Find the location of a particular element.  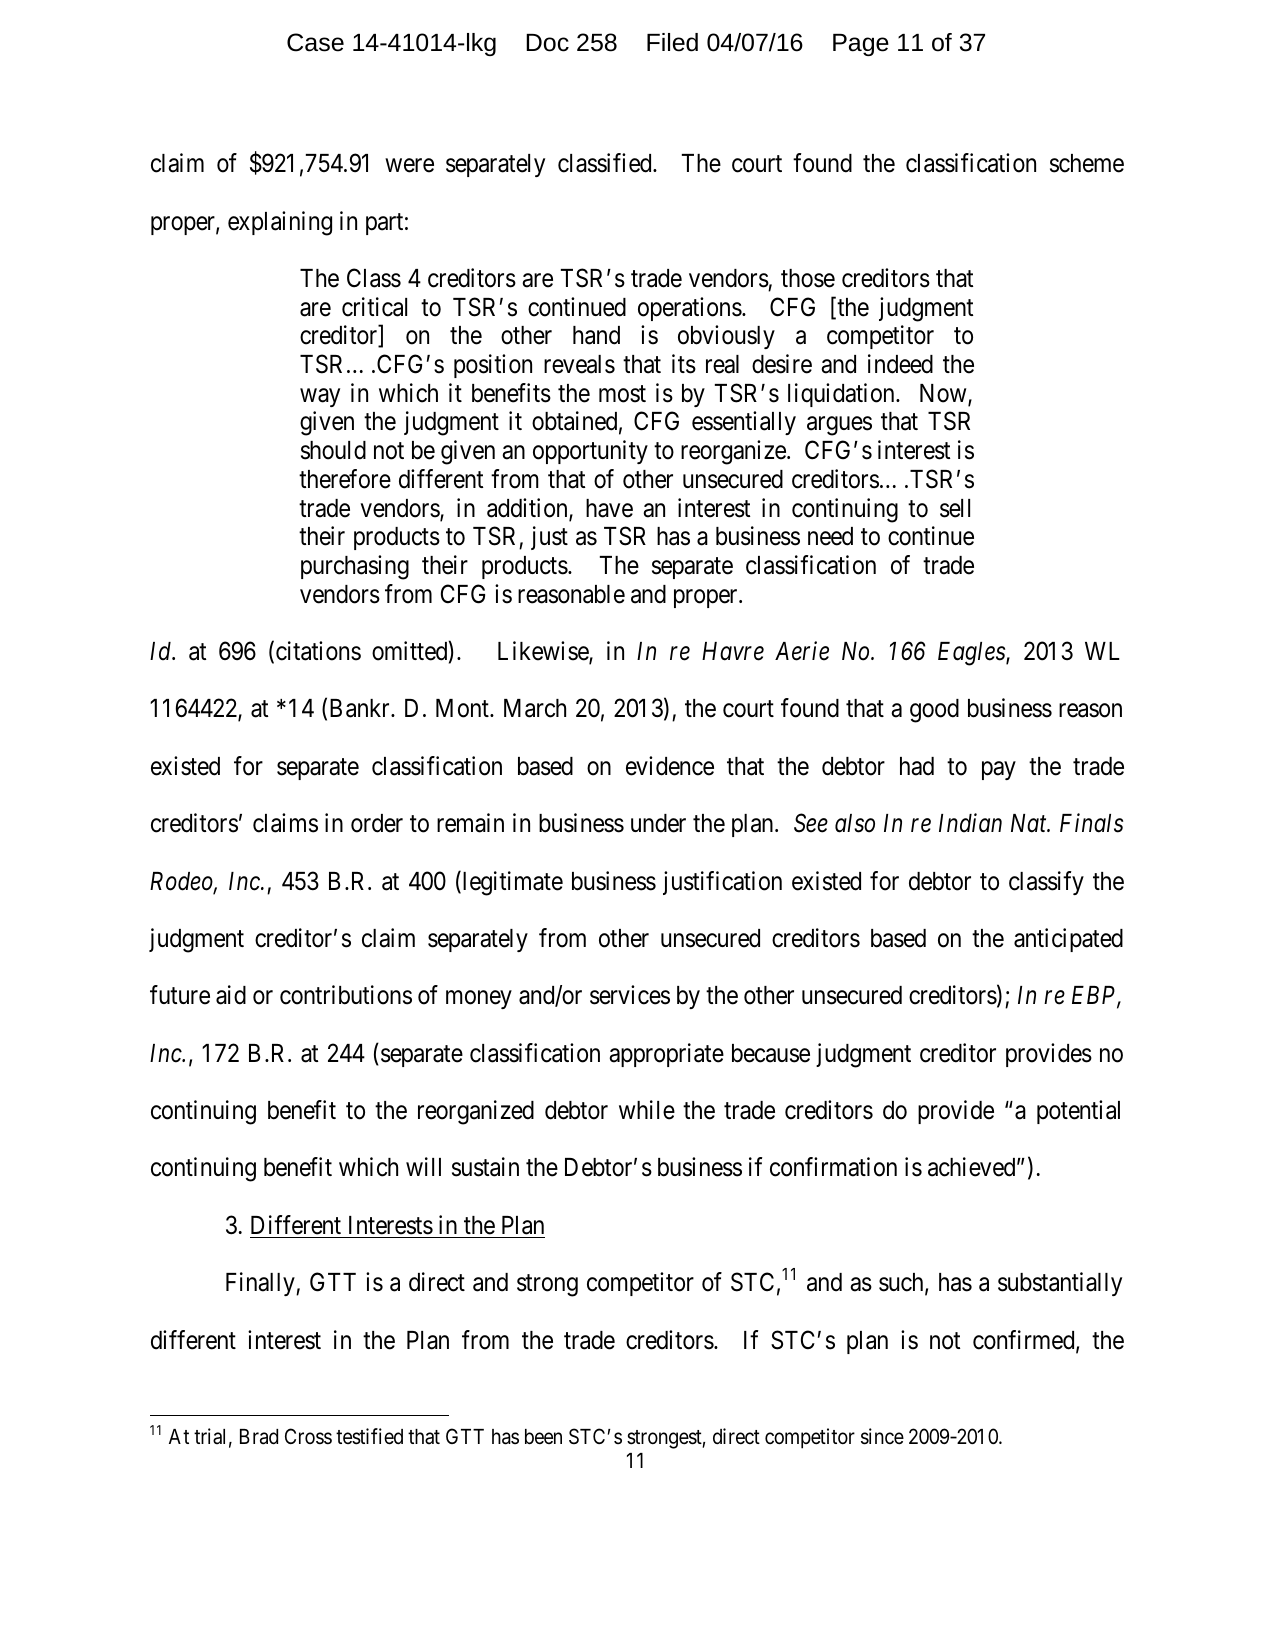

potential is located at coordinates (1078, 1112).
